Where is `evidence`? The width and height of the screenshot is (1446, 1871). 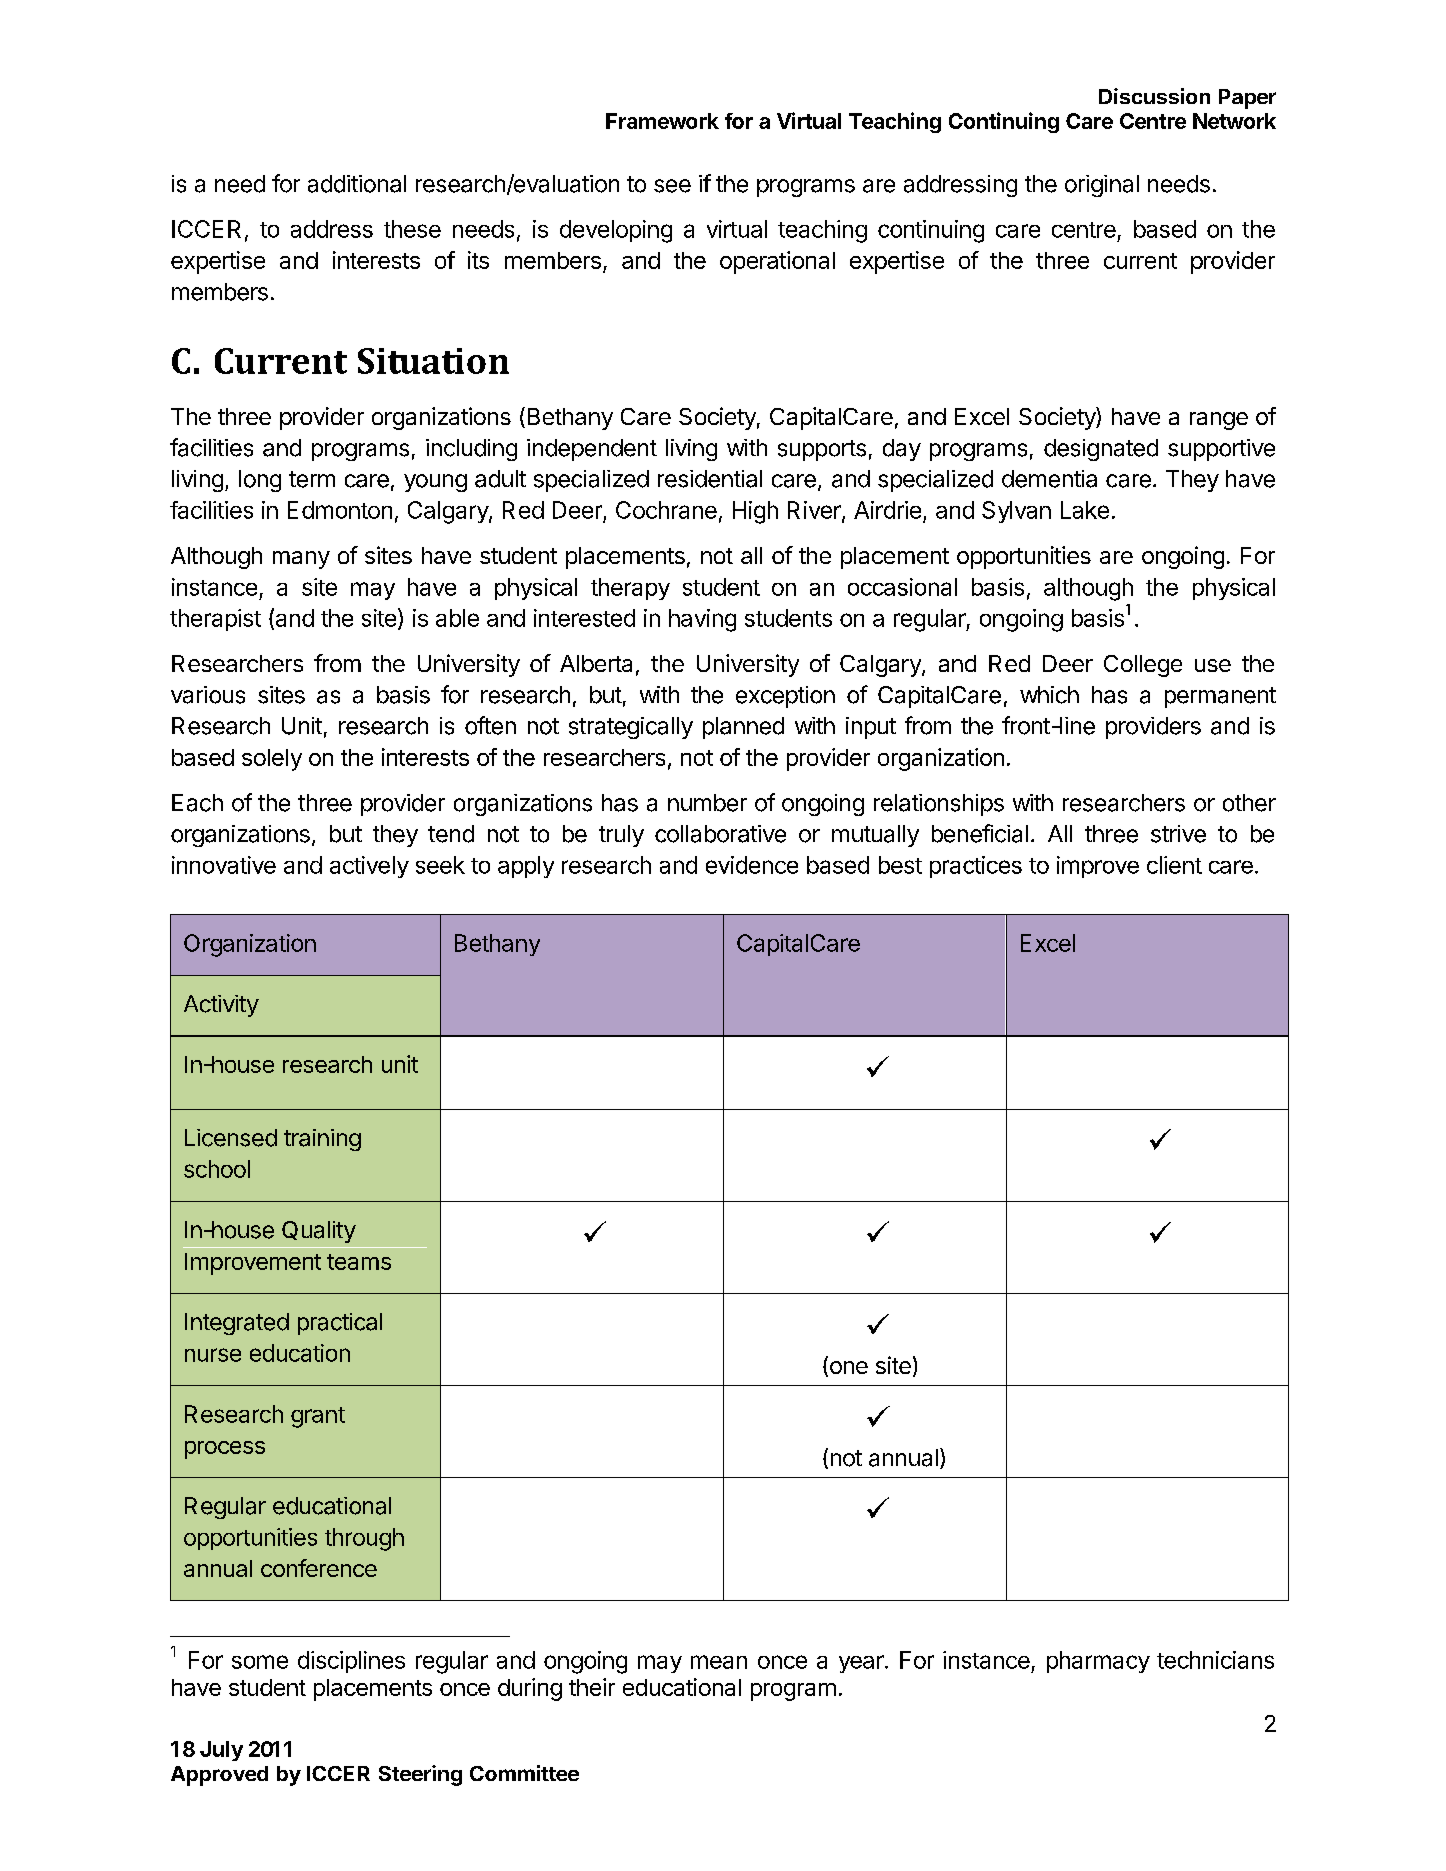 evidence is located at coordinates (752, 865).
